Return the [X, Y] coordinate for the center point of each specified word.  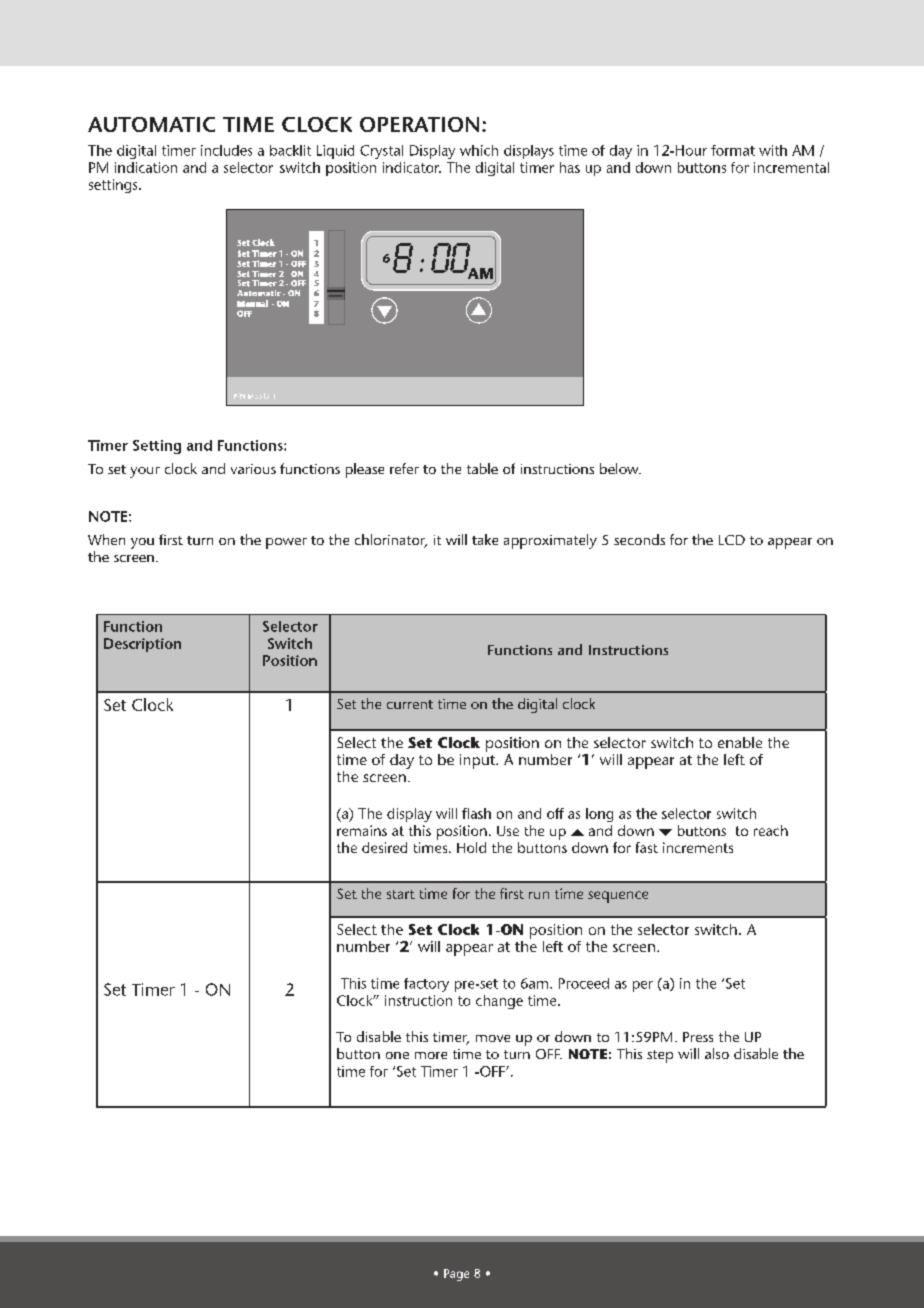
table [482, 468]
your [145, 472]
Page [456, 1275]
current [410, 704]
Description [142, 645]
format [733, 150]
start [401, 894]
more [431, 1055]
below [620, 468]
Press [698, 1037]
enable [740, 742]
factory [426, 985]
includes [226, 150]
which [479, 150]
